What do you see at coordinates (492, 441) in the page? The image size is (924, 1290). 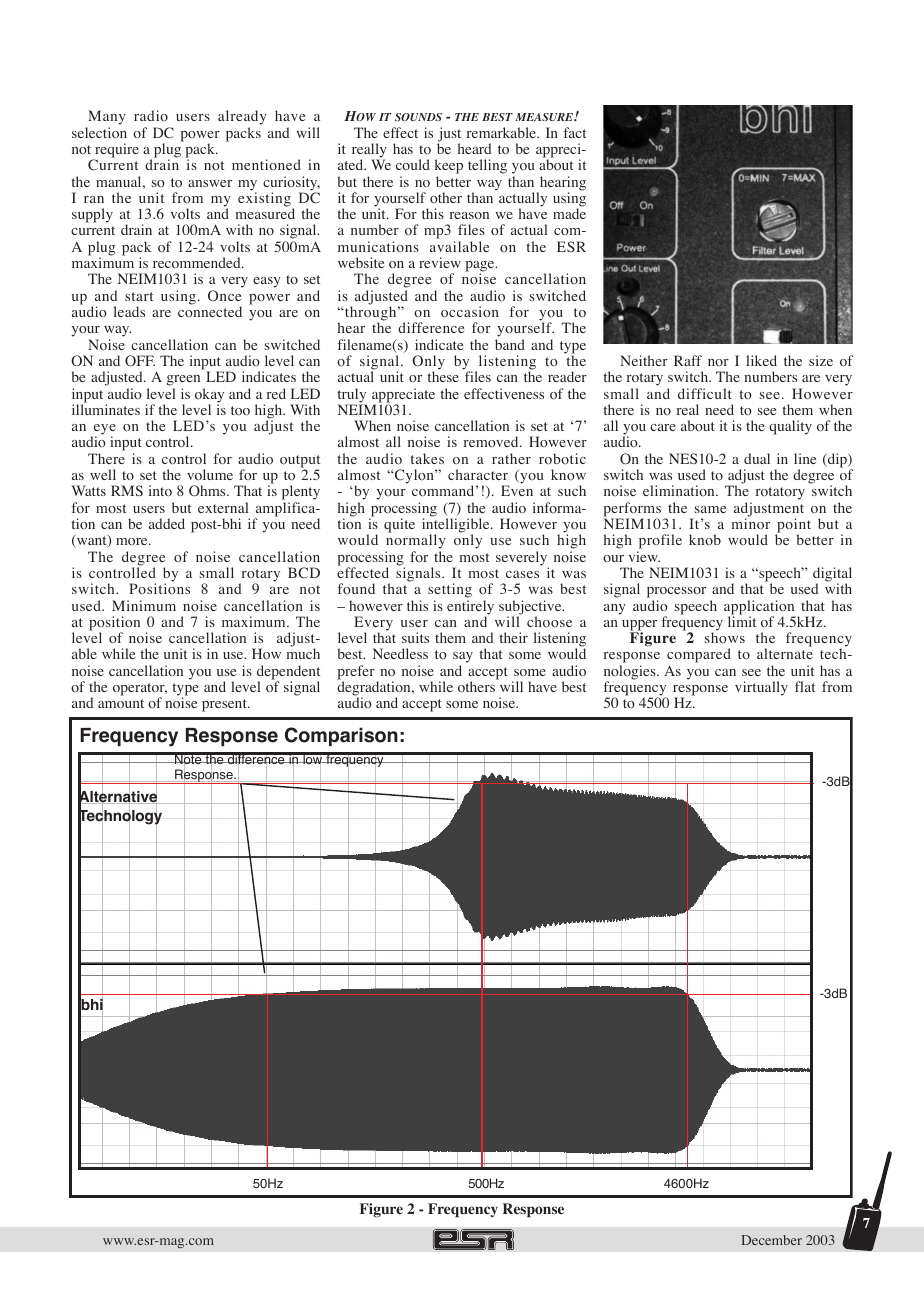 I see `removed` at bounding box center [492, 441].
